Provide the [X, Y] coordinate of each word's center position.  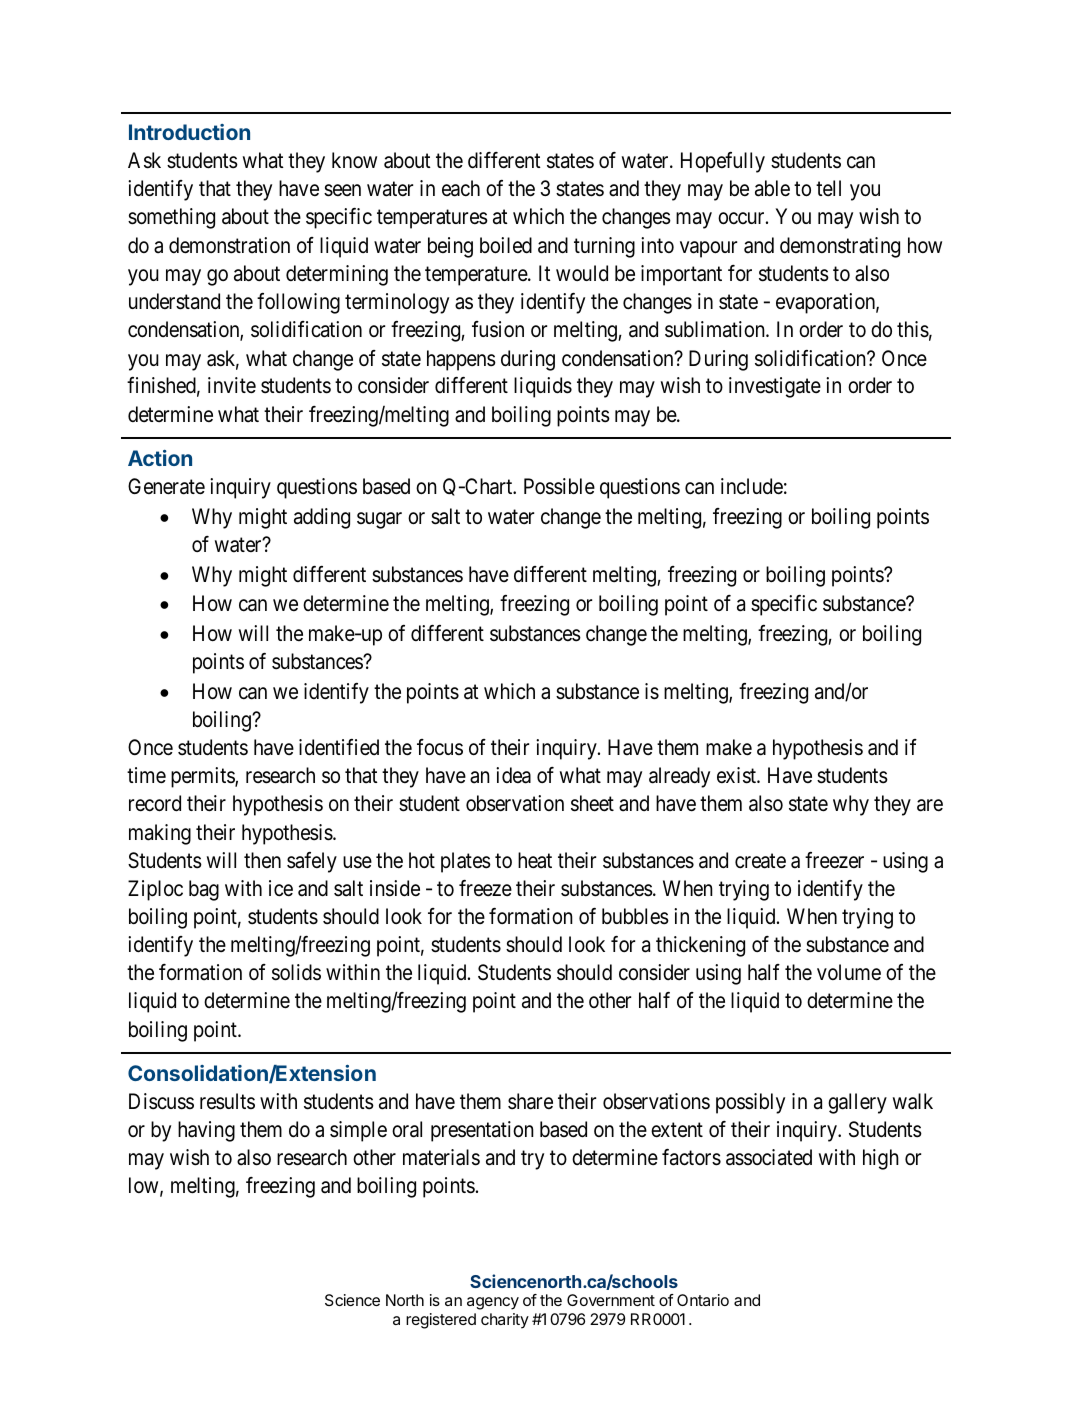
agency [493, 1303]
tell [828, 188]
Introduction [189, 132]
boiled [506, 245]
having [206, 1131]
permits [203, 777]
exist [738, 775]
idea [513, 775]
